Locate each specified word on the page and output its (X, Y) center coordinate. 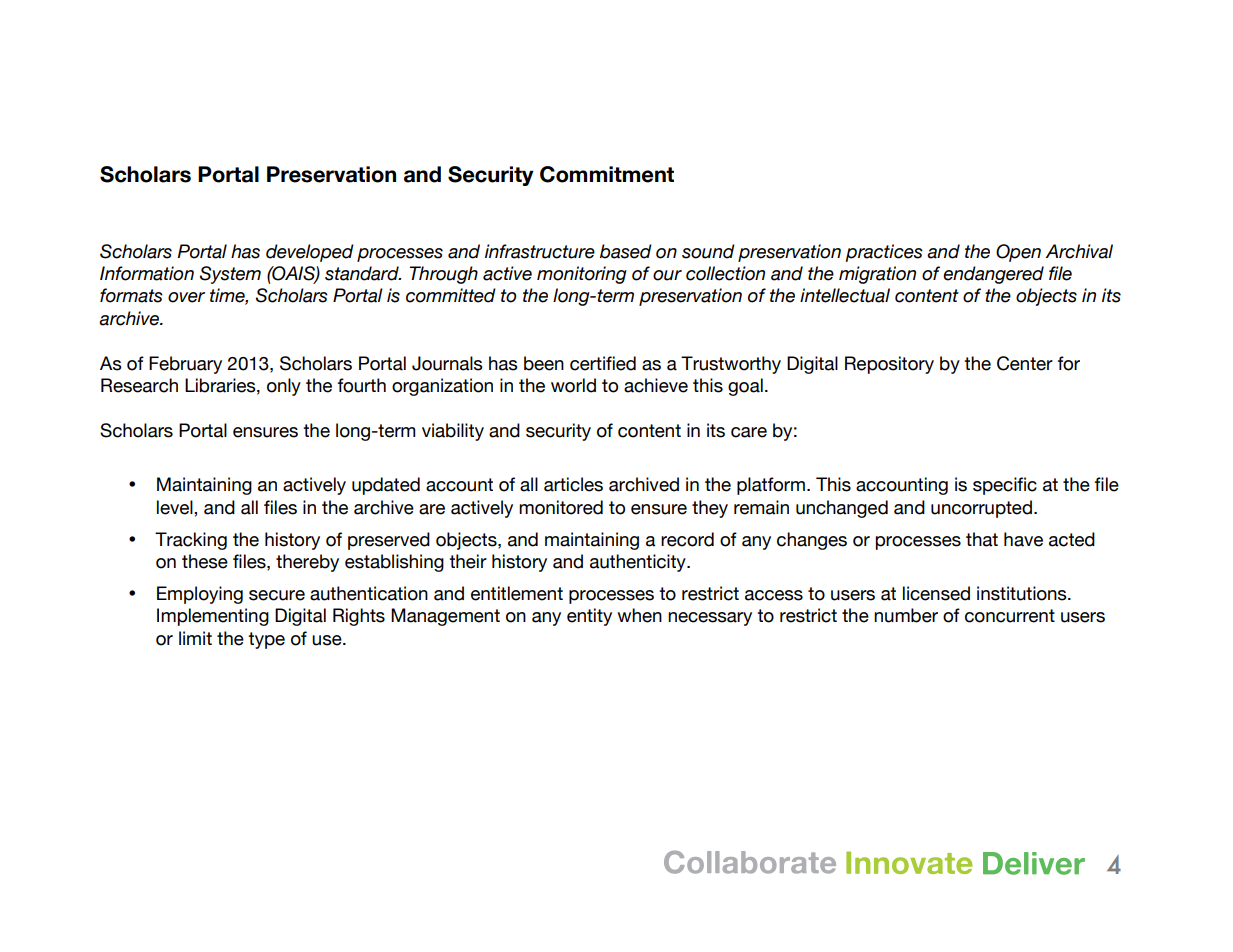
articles (573, 484)
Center (1025, 363)
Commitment (607, 174)
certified (603, 363)
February (185, 365)
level (176, 507)
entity (589, 617)
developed (310, 253)
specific (1005, 486)
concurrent (1010, 616)
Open (1018, 253)
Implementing (213, 617)
